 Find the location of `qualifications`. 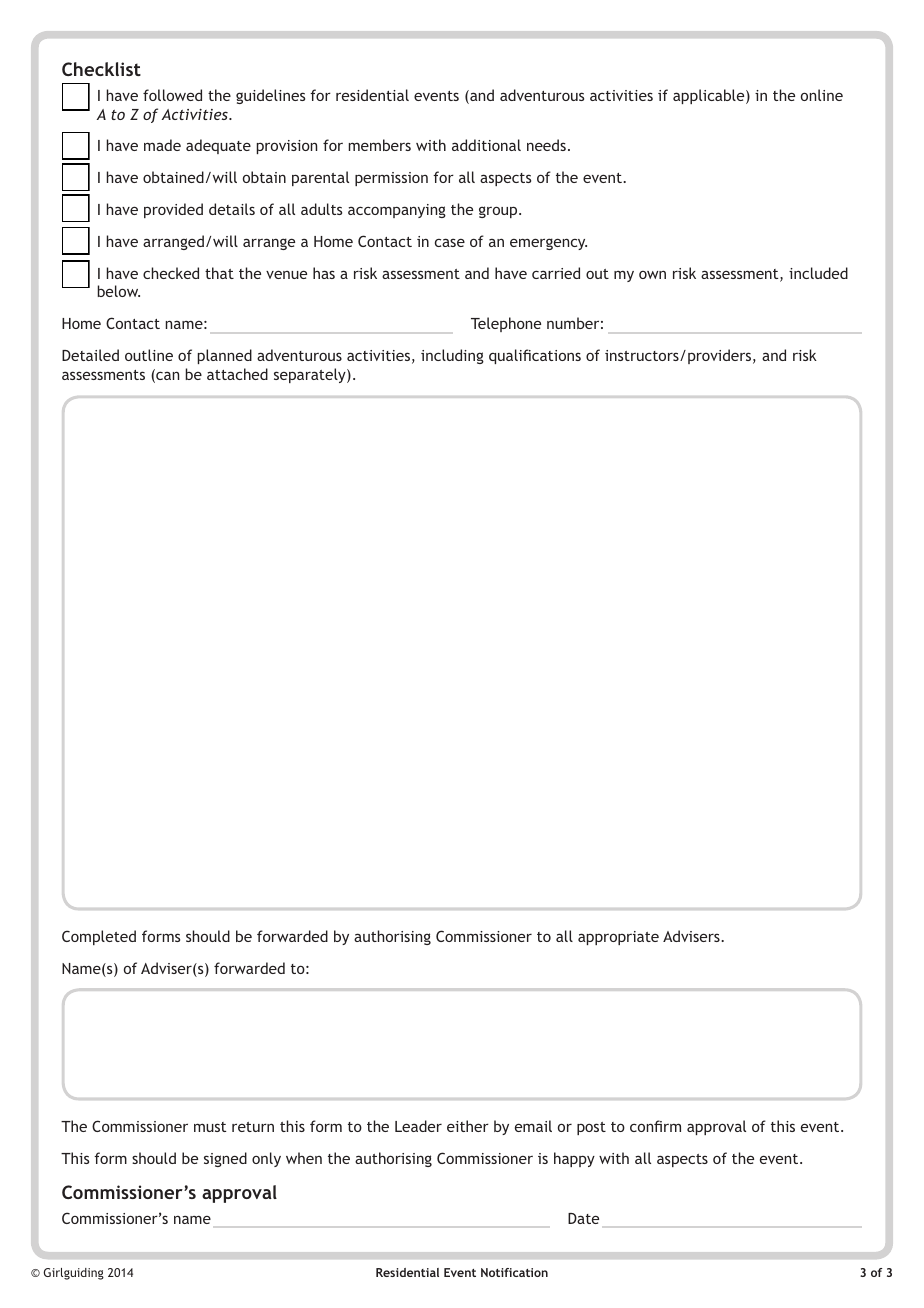

qualifications is located at coordinates (535, 356).
